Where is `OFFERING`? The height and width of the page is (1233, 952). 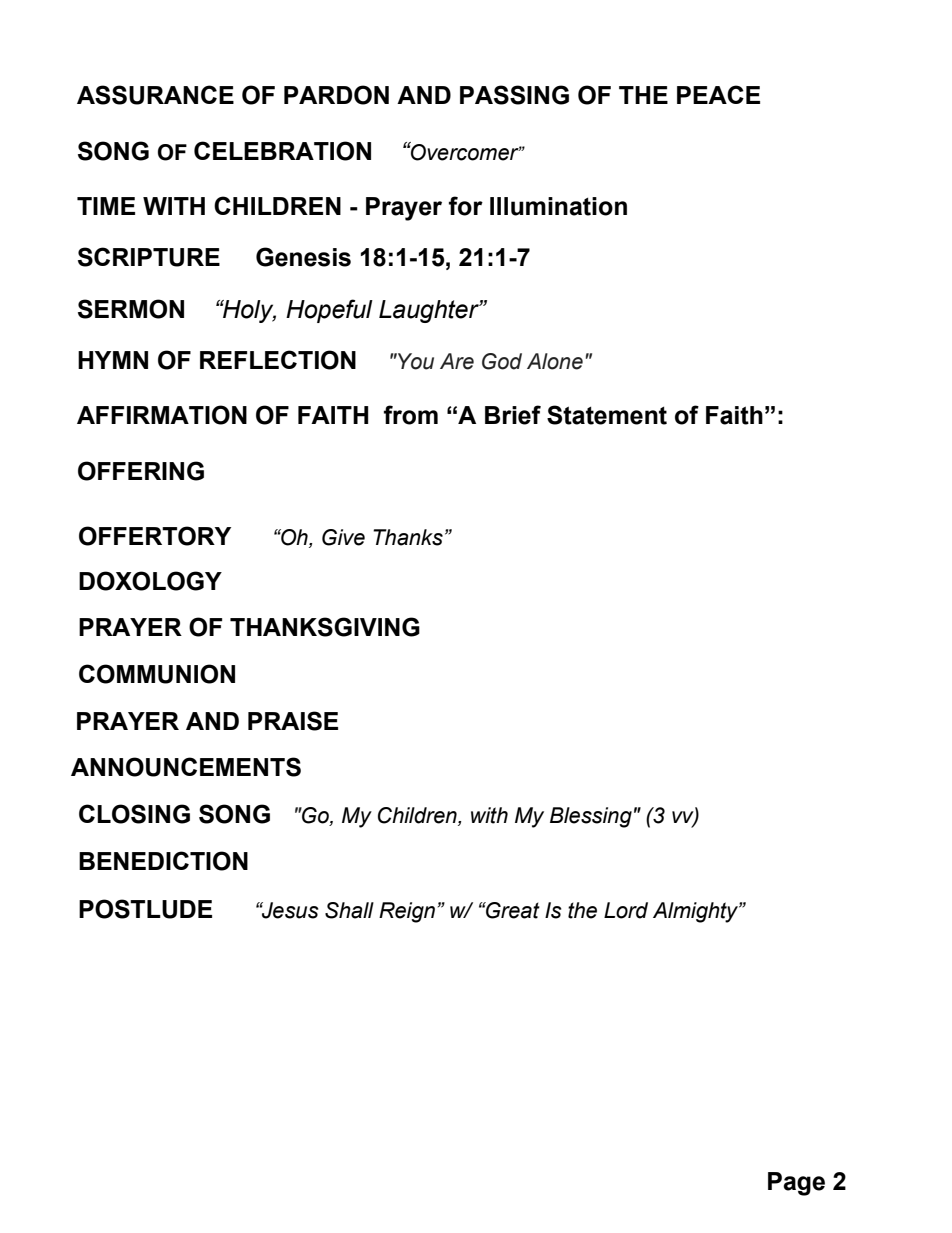
OFFERING is located at coordinates (141, 471).
